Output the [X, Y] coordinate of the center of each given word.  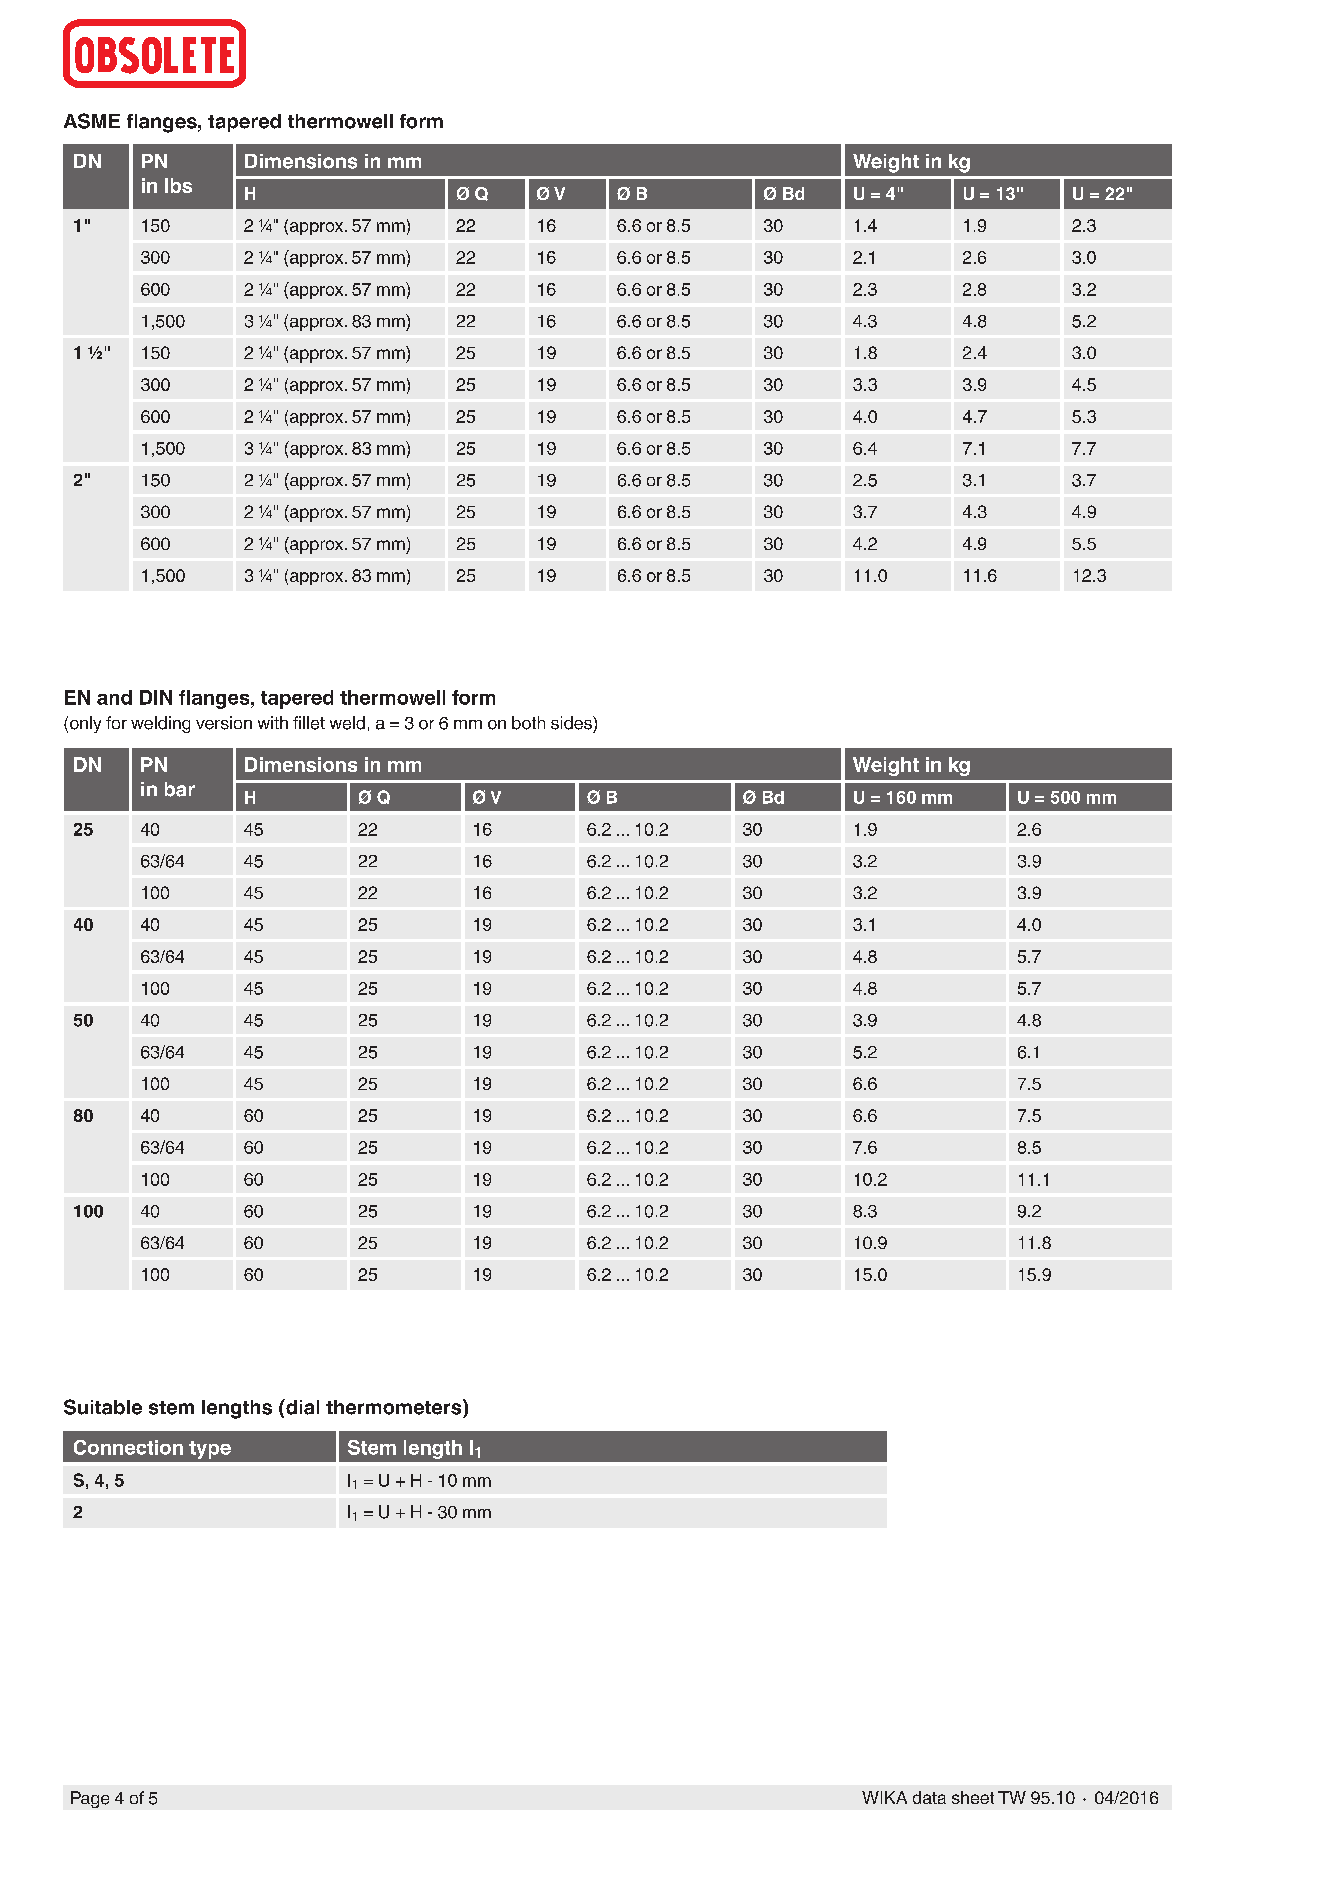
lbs [178, 185]
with [273, 722]
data [929, 1797]
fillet [309, 723]
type [210, 1450]
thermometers [395, 1407]
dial [301, 1407]
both [528, 723]
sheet [973, 1797]
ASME [92, 121]
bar [180, 789]
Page [90, 1799]
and [114, 697]
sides [572, 723]
